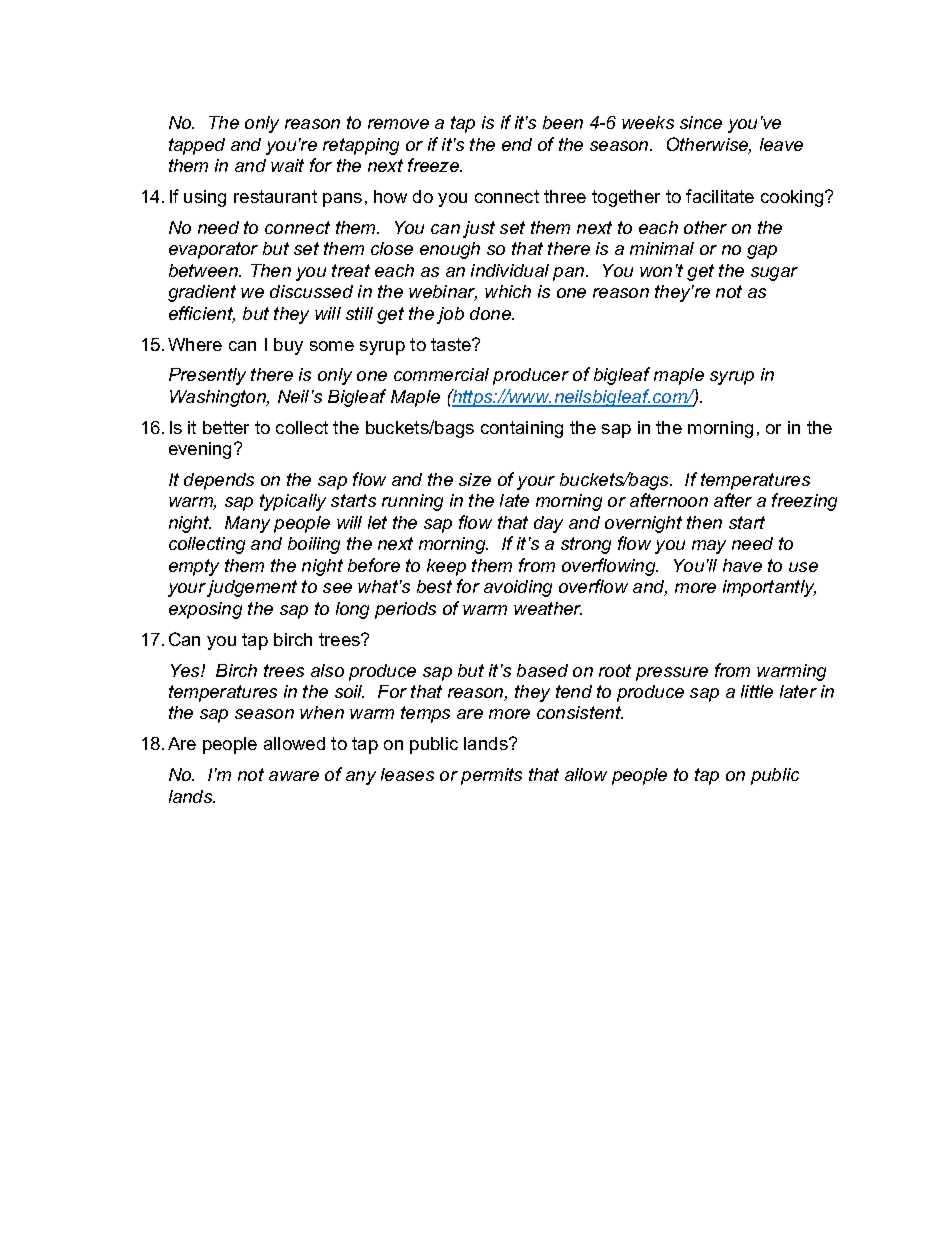 This image has height=1233, width=952. What do you see at coordinates (294, 776) in the image?
I see `aware` at bounding box center [294, 776].
